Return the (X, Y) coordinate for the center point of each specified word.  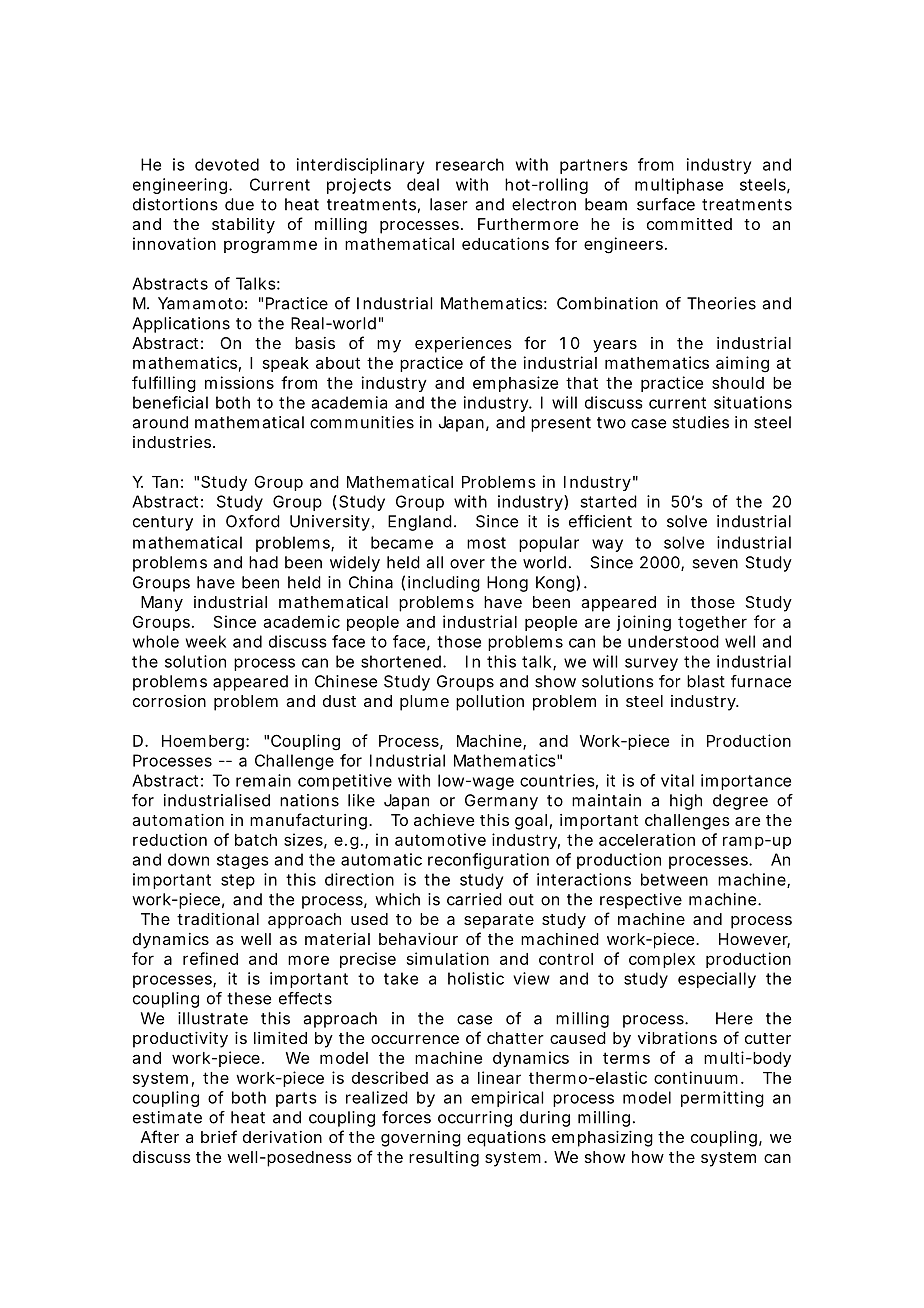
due (239, 204)
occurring (475, 1119)
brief (219, 1136)
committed (689, 224)
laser (449, 204)
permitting (722, 1099)
